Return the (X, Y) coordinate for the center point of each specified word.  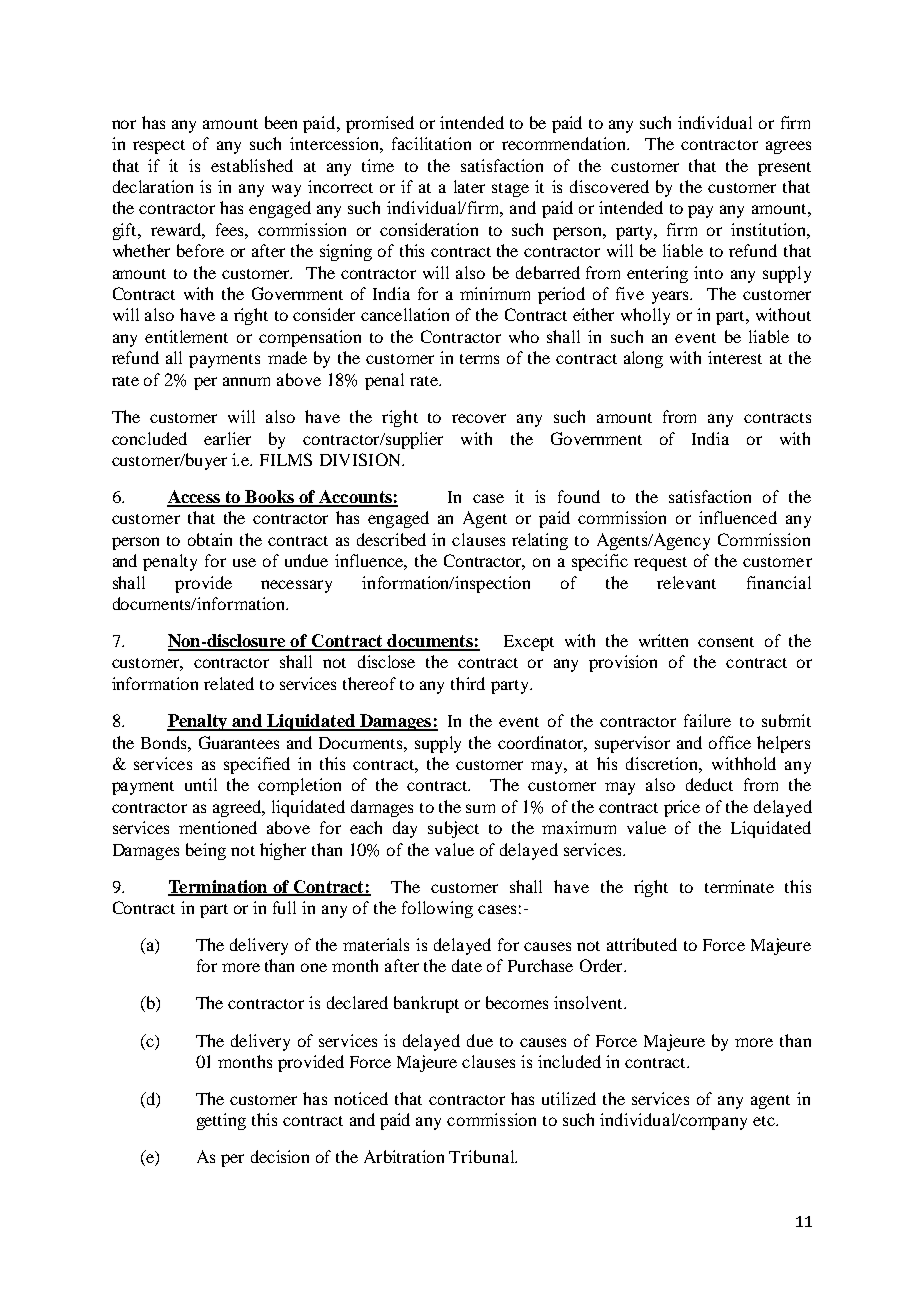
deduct (709, 784)
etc (765, 1121)
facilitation (431, 143)
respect (159, 147)
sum (480, 808)
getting (221, 1121)
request (660, 564)
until (201, 784)
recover (479, 418)
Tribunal (483, 1156)
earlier (227, 438)
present (784, 169)
